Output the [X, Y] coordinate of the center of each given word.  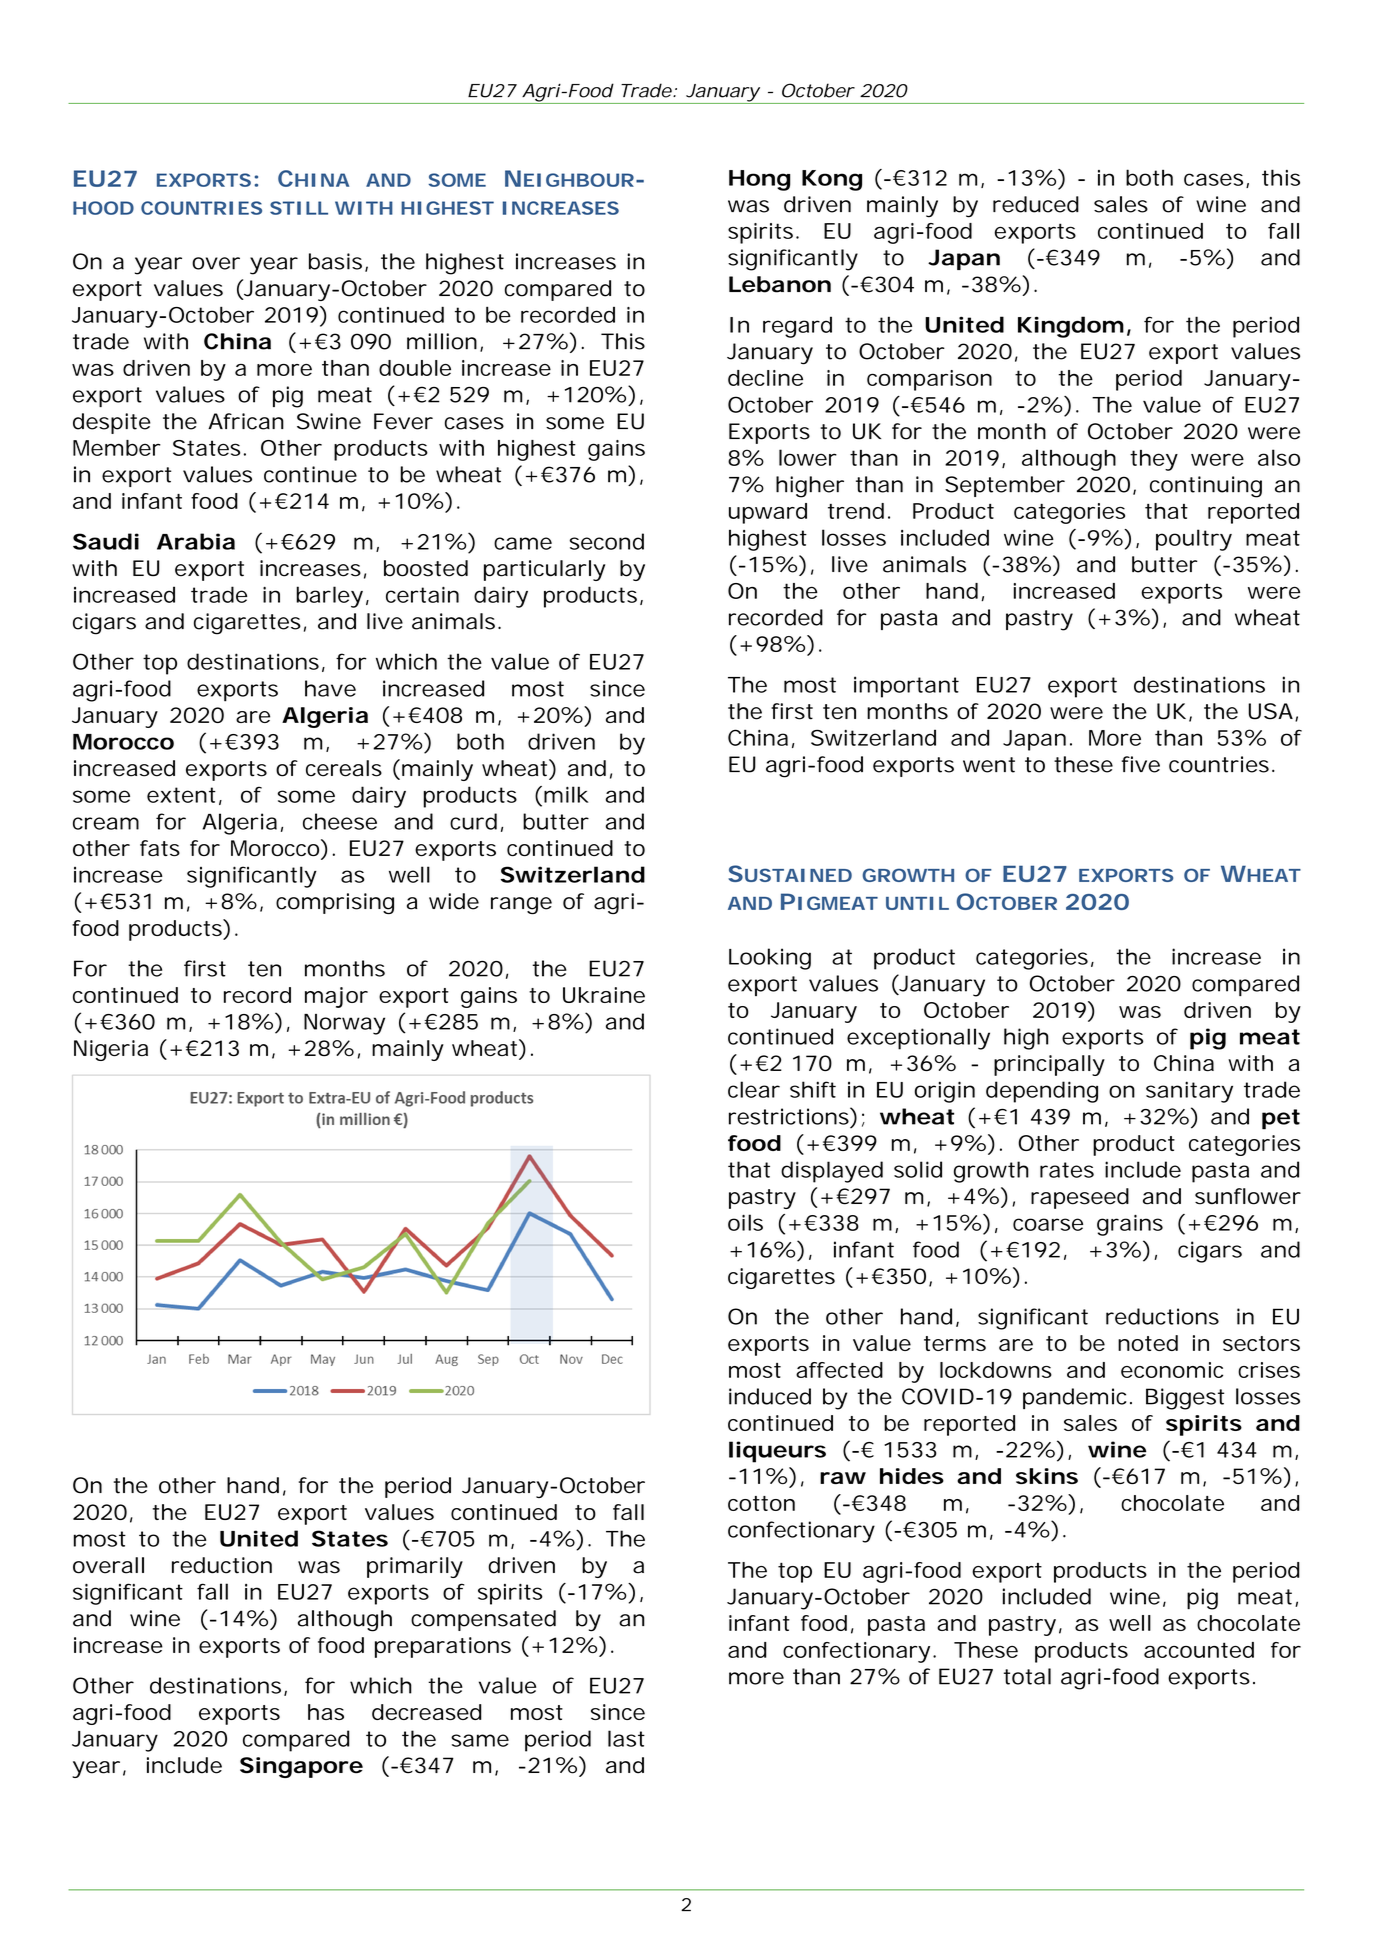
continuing [1206, 487]
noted [1148, 1343]
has [326, 1712]
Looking [770, 959]
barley [329, 597]
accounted [1199, 1650]
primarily [415, 1567]
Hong [759, 180]
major [336, 997]
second [607, 541]
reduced [1036, 204]
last [626, 1738]
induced [770, 1396]
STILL [299, 208]
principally [1049, 1065]
